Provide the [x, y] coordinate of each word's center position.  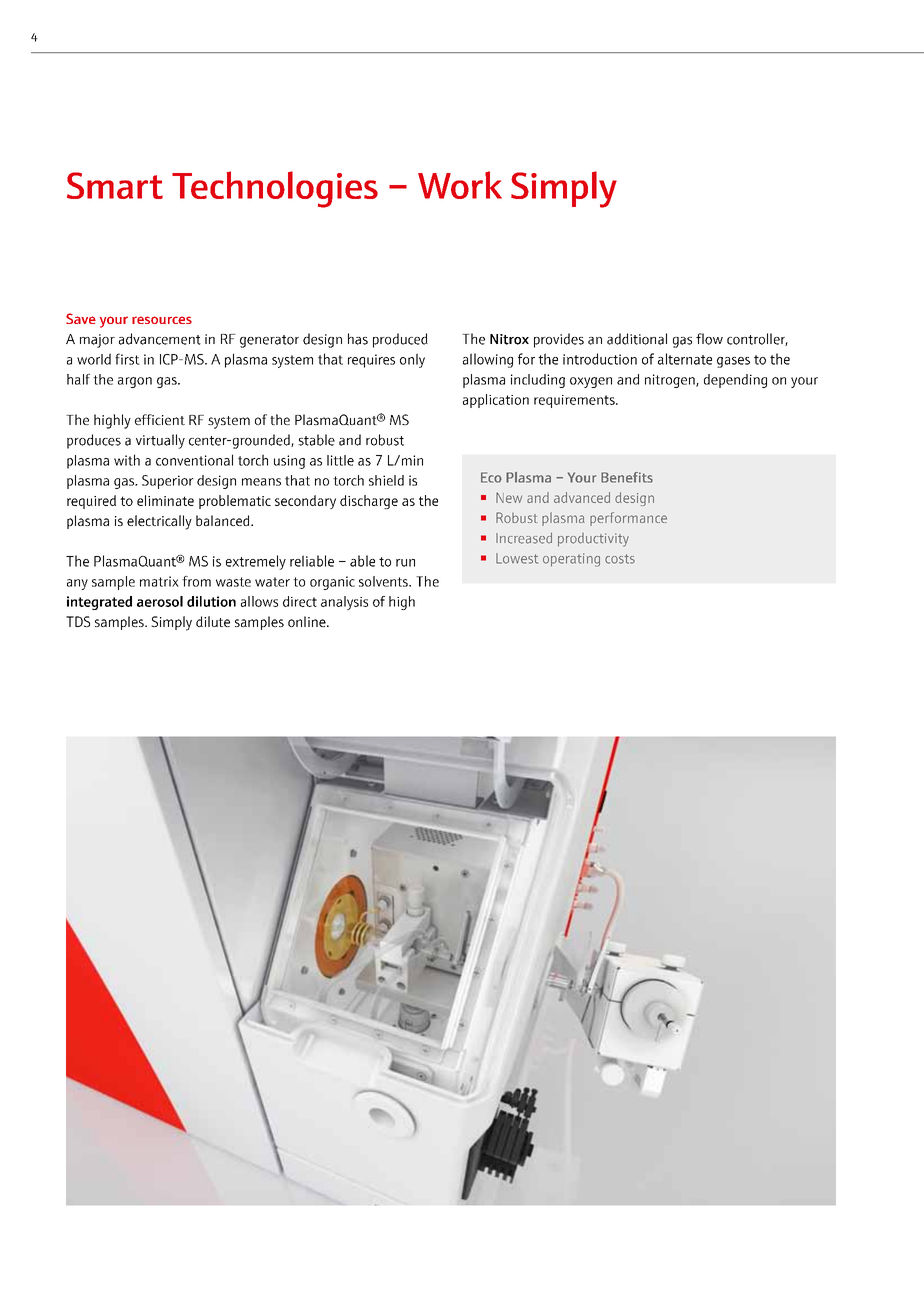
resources [162, 320]
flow [709, 339]
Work [460, 185]
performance [628, 519]
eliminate [165, 500]
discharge [369, 502]
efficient [160, 419]
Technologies [275, 189]
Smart [115, 185]
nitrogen [671, 381]
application [496, 401]
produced [400, 340]
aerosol [160, 601]
